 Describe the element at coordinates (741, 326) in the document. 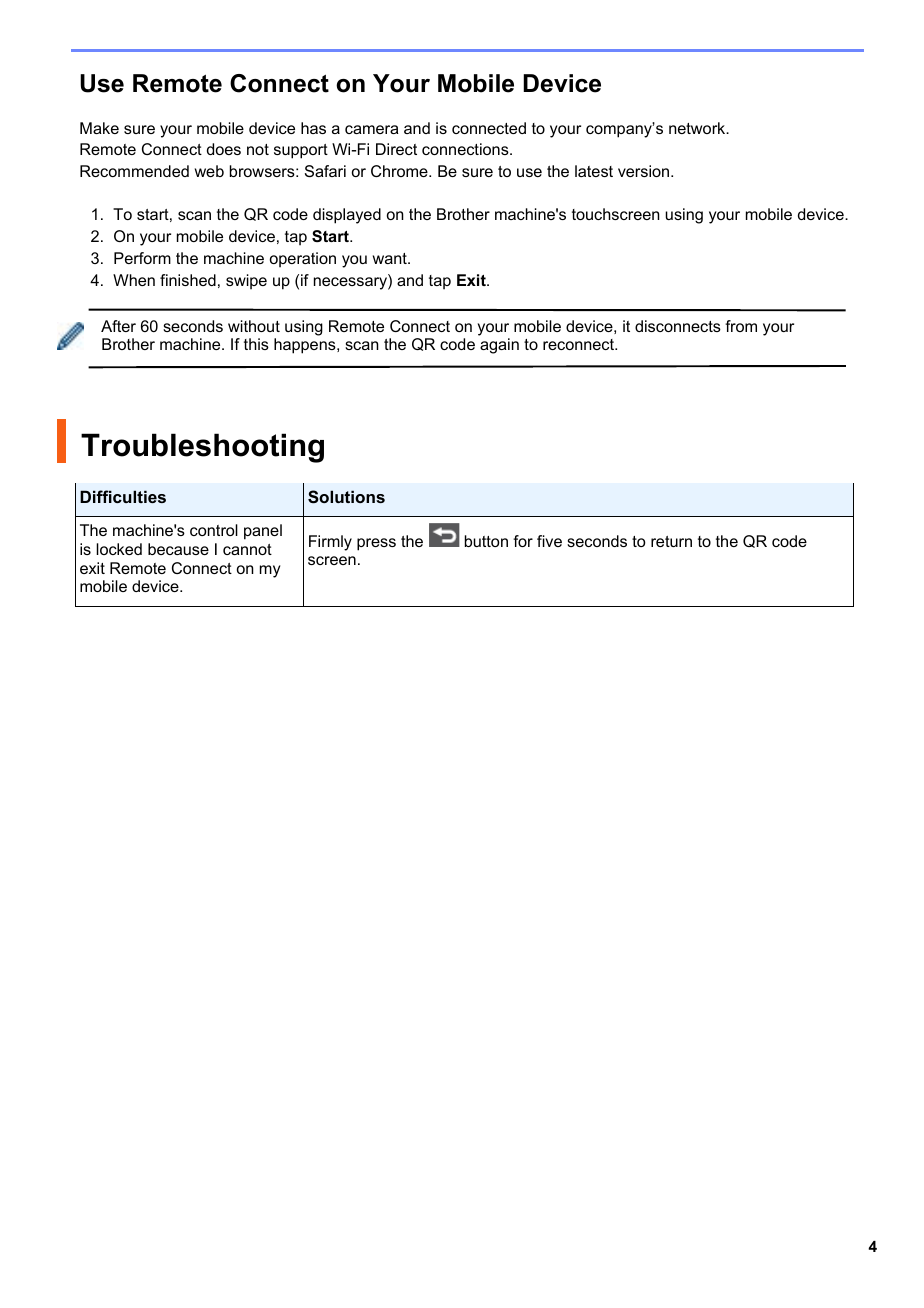

I see `from` at that location.
